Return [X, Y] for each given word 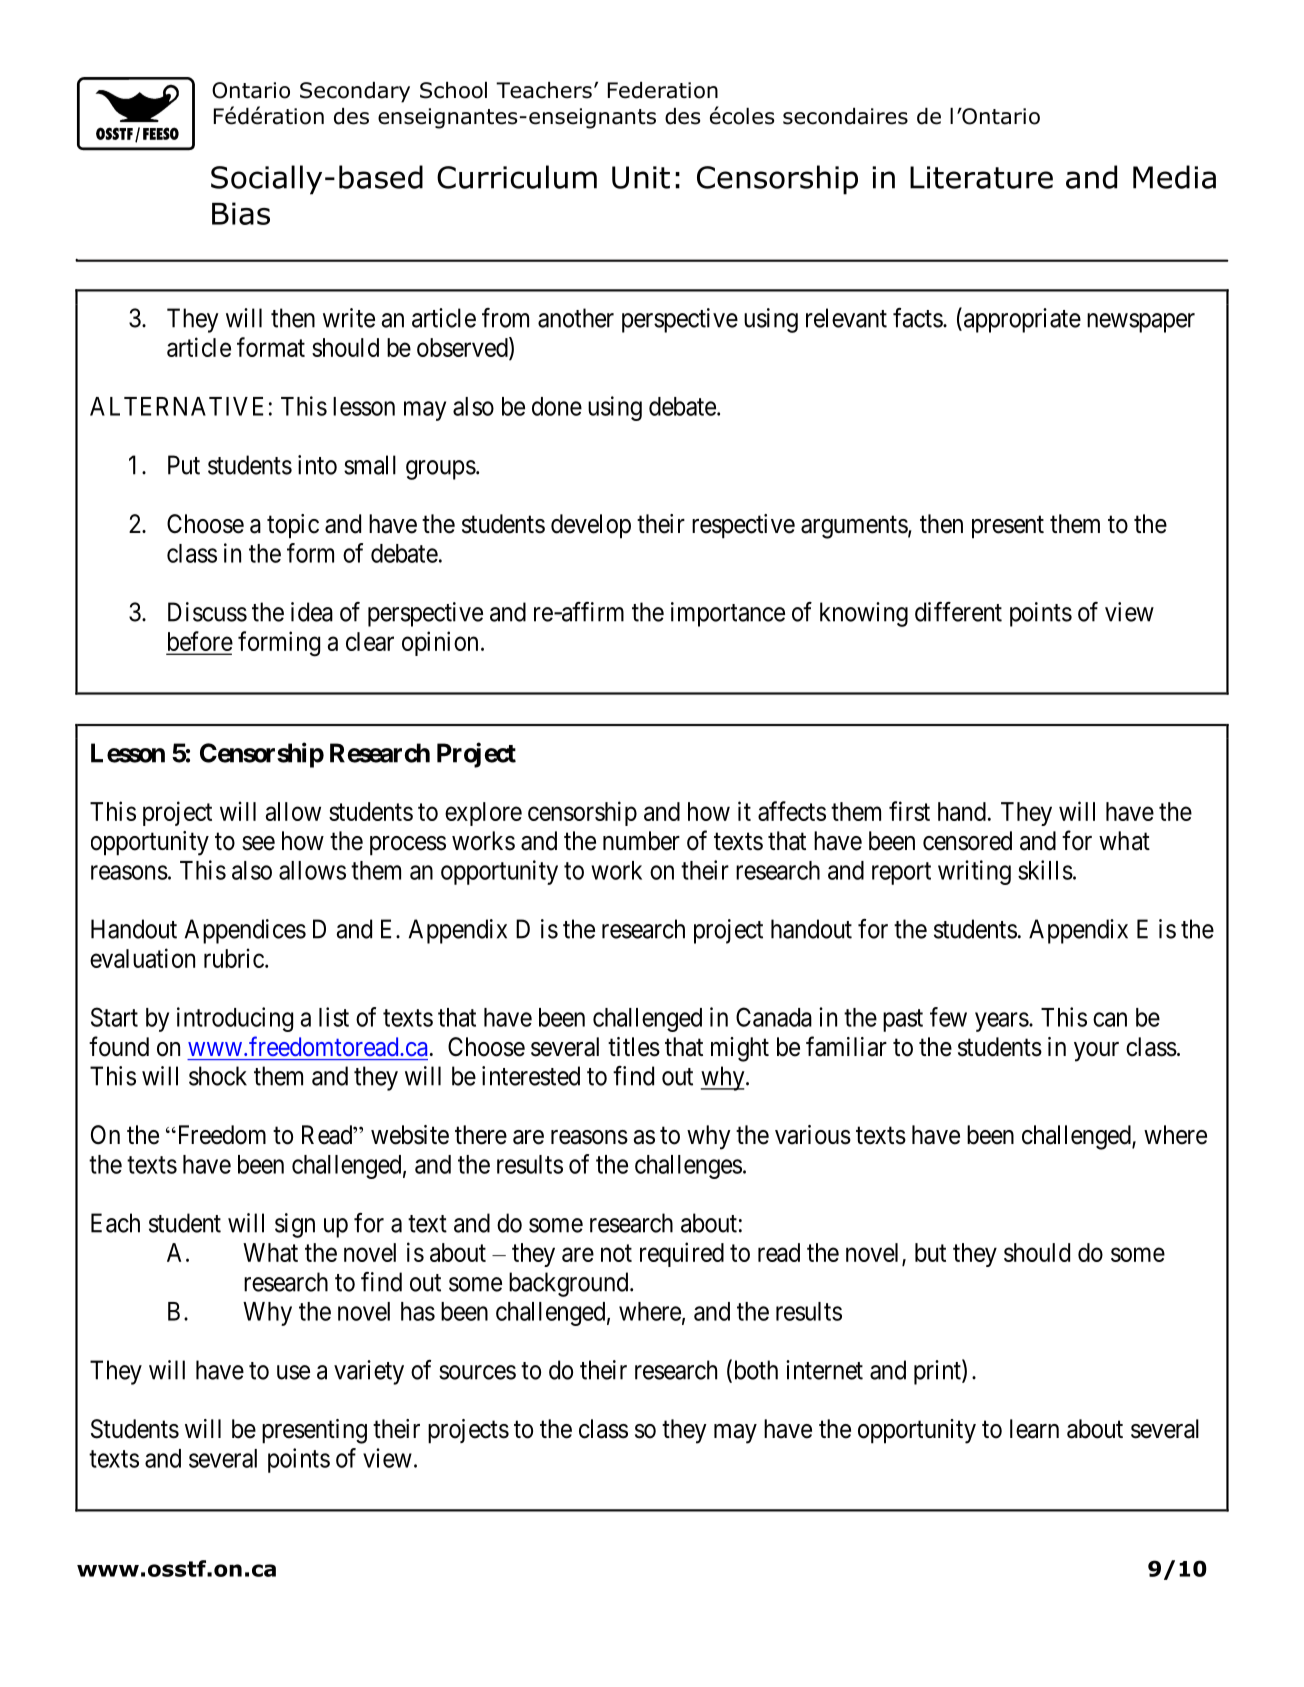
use [293, 1372]
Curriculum [517, 177]
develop [591, 526]
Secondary [355, 92]
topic [293, 526]
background [570, 1284]
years [1002, 1022]
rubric [234, 958]
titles [634, 1047]
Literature [981, 177]
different [958, 612]
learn [1034, 1429]
